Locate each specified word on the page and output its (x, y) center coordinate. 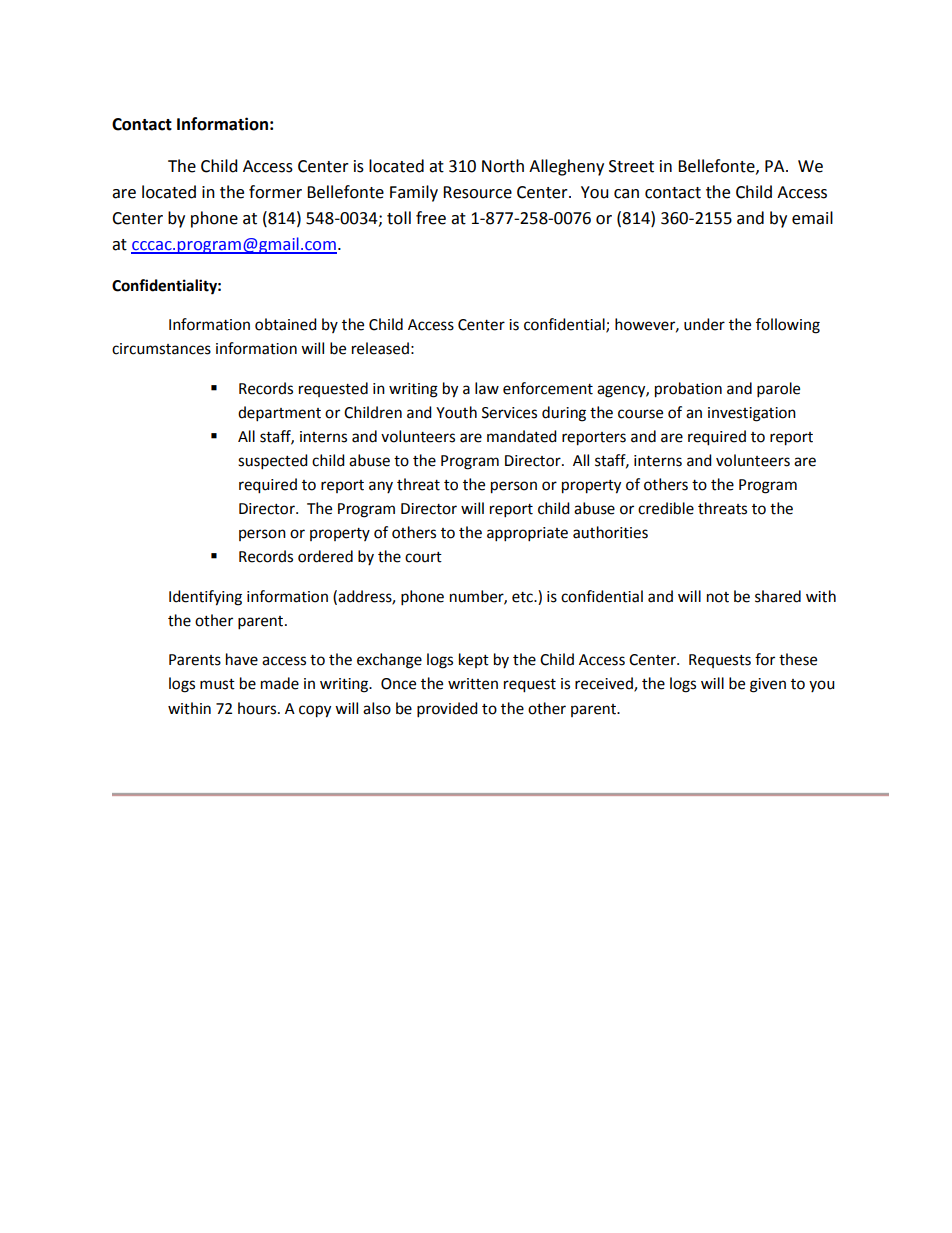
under (704, 324)
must (217, 684)
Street (631, 166)
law (487, 388)
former (275, 192)
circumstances (161, 349)
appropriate (527, 534)
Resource (477, 192)
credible (666, 508)
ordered (325, 556)
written (473, 684)
